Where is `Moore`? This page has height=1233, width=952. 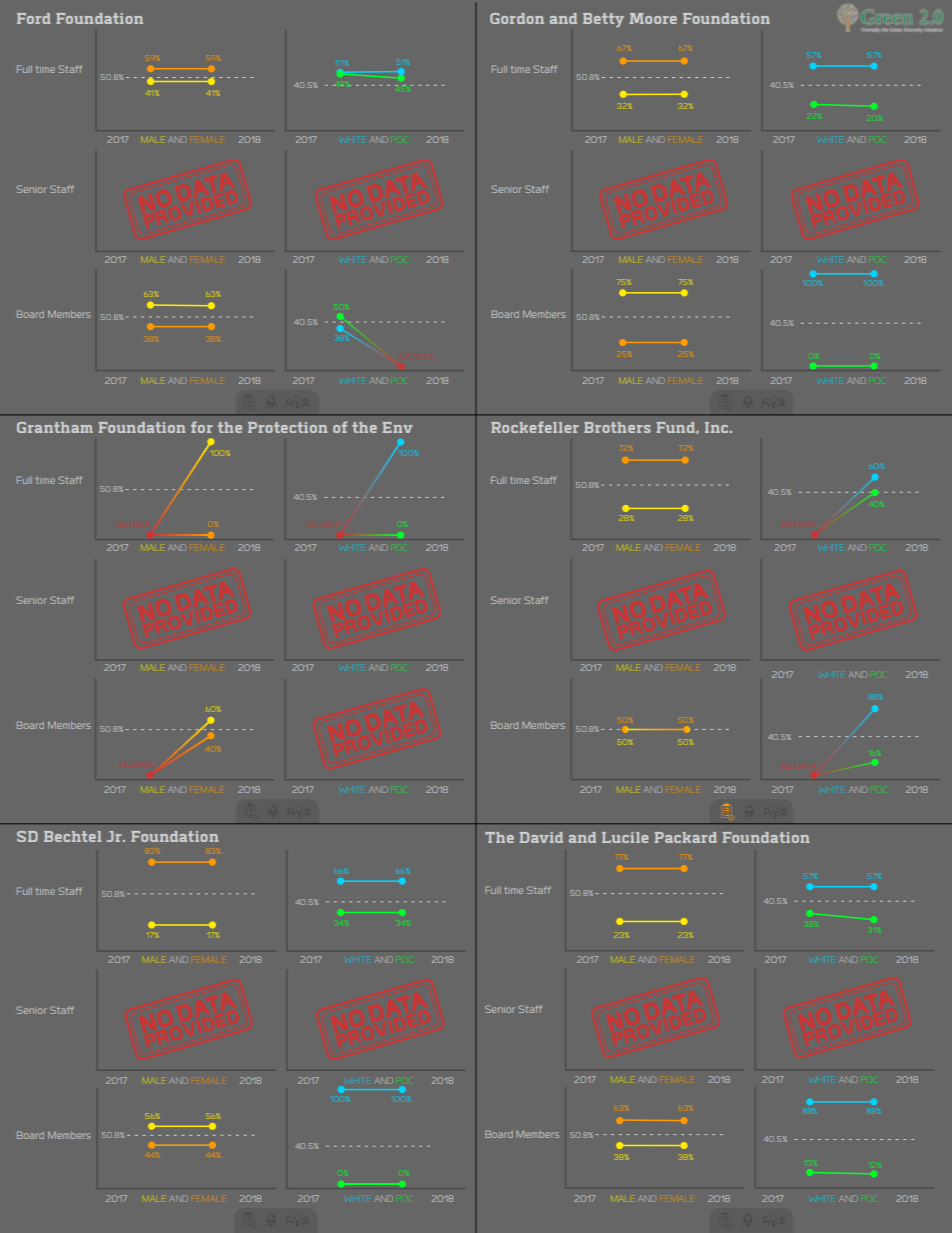
Moore is located at coordinates (653, 18).
